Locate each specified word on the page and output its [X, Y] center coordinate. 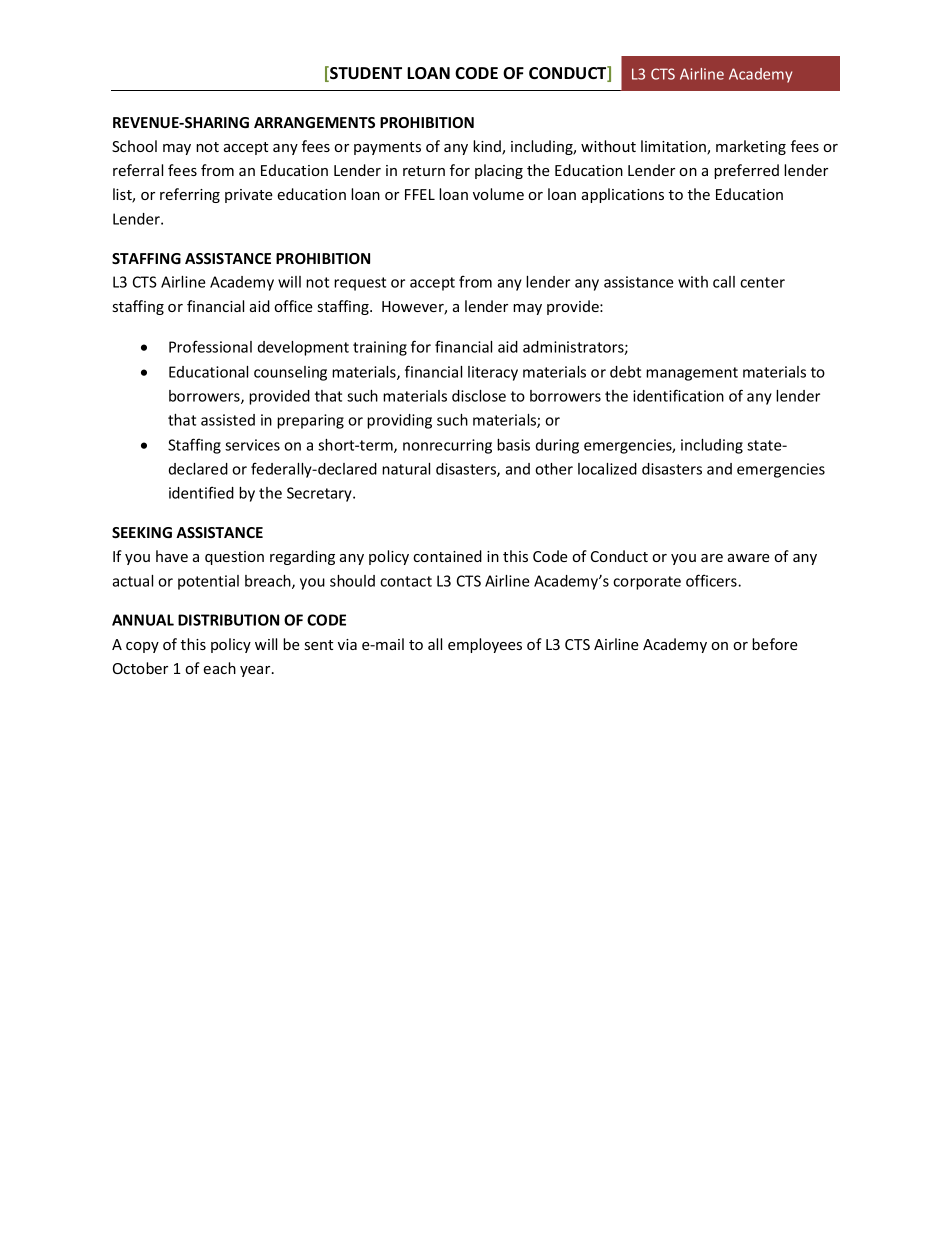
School [134, 146]
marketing [751, 147]
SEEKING [142, 532]
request [360, 284]
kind [488, 147]
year [256, 671]
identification [678, 395]
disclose [479, 396]
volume [498, 194]
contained [447, 556]
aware [749, 558]
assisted [228, 420]
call [724, 282]
